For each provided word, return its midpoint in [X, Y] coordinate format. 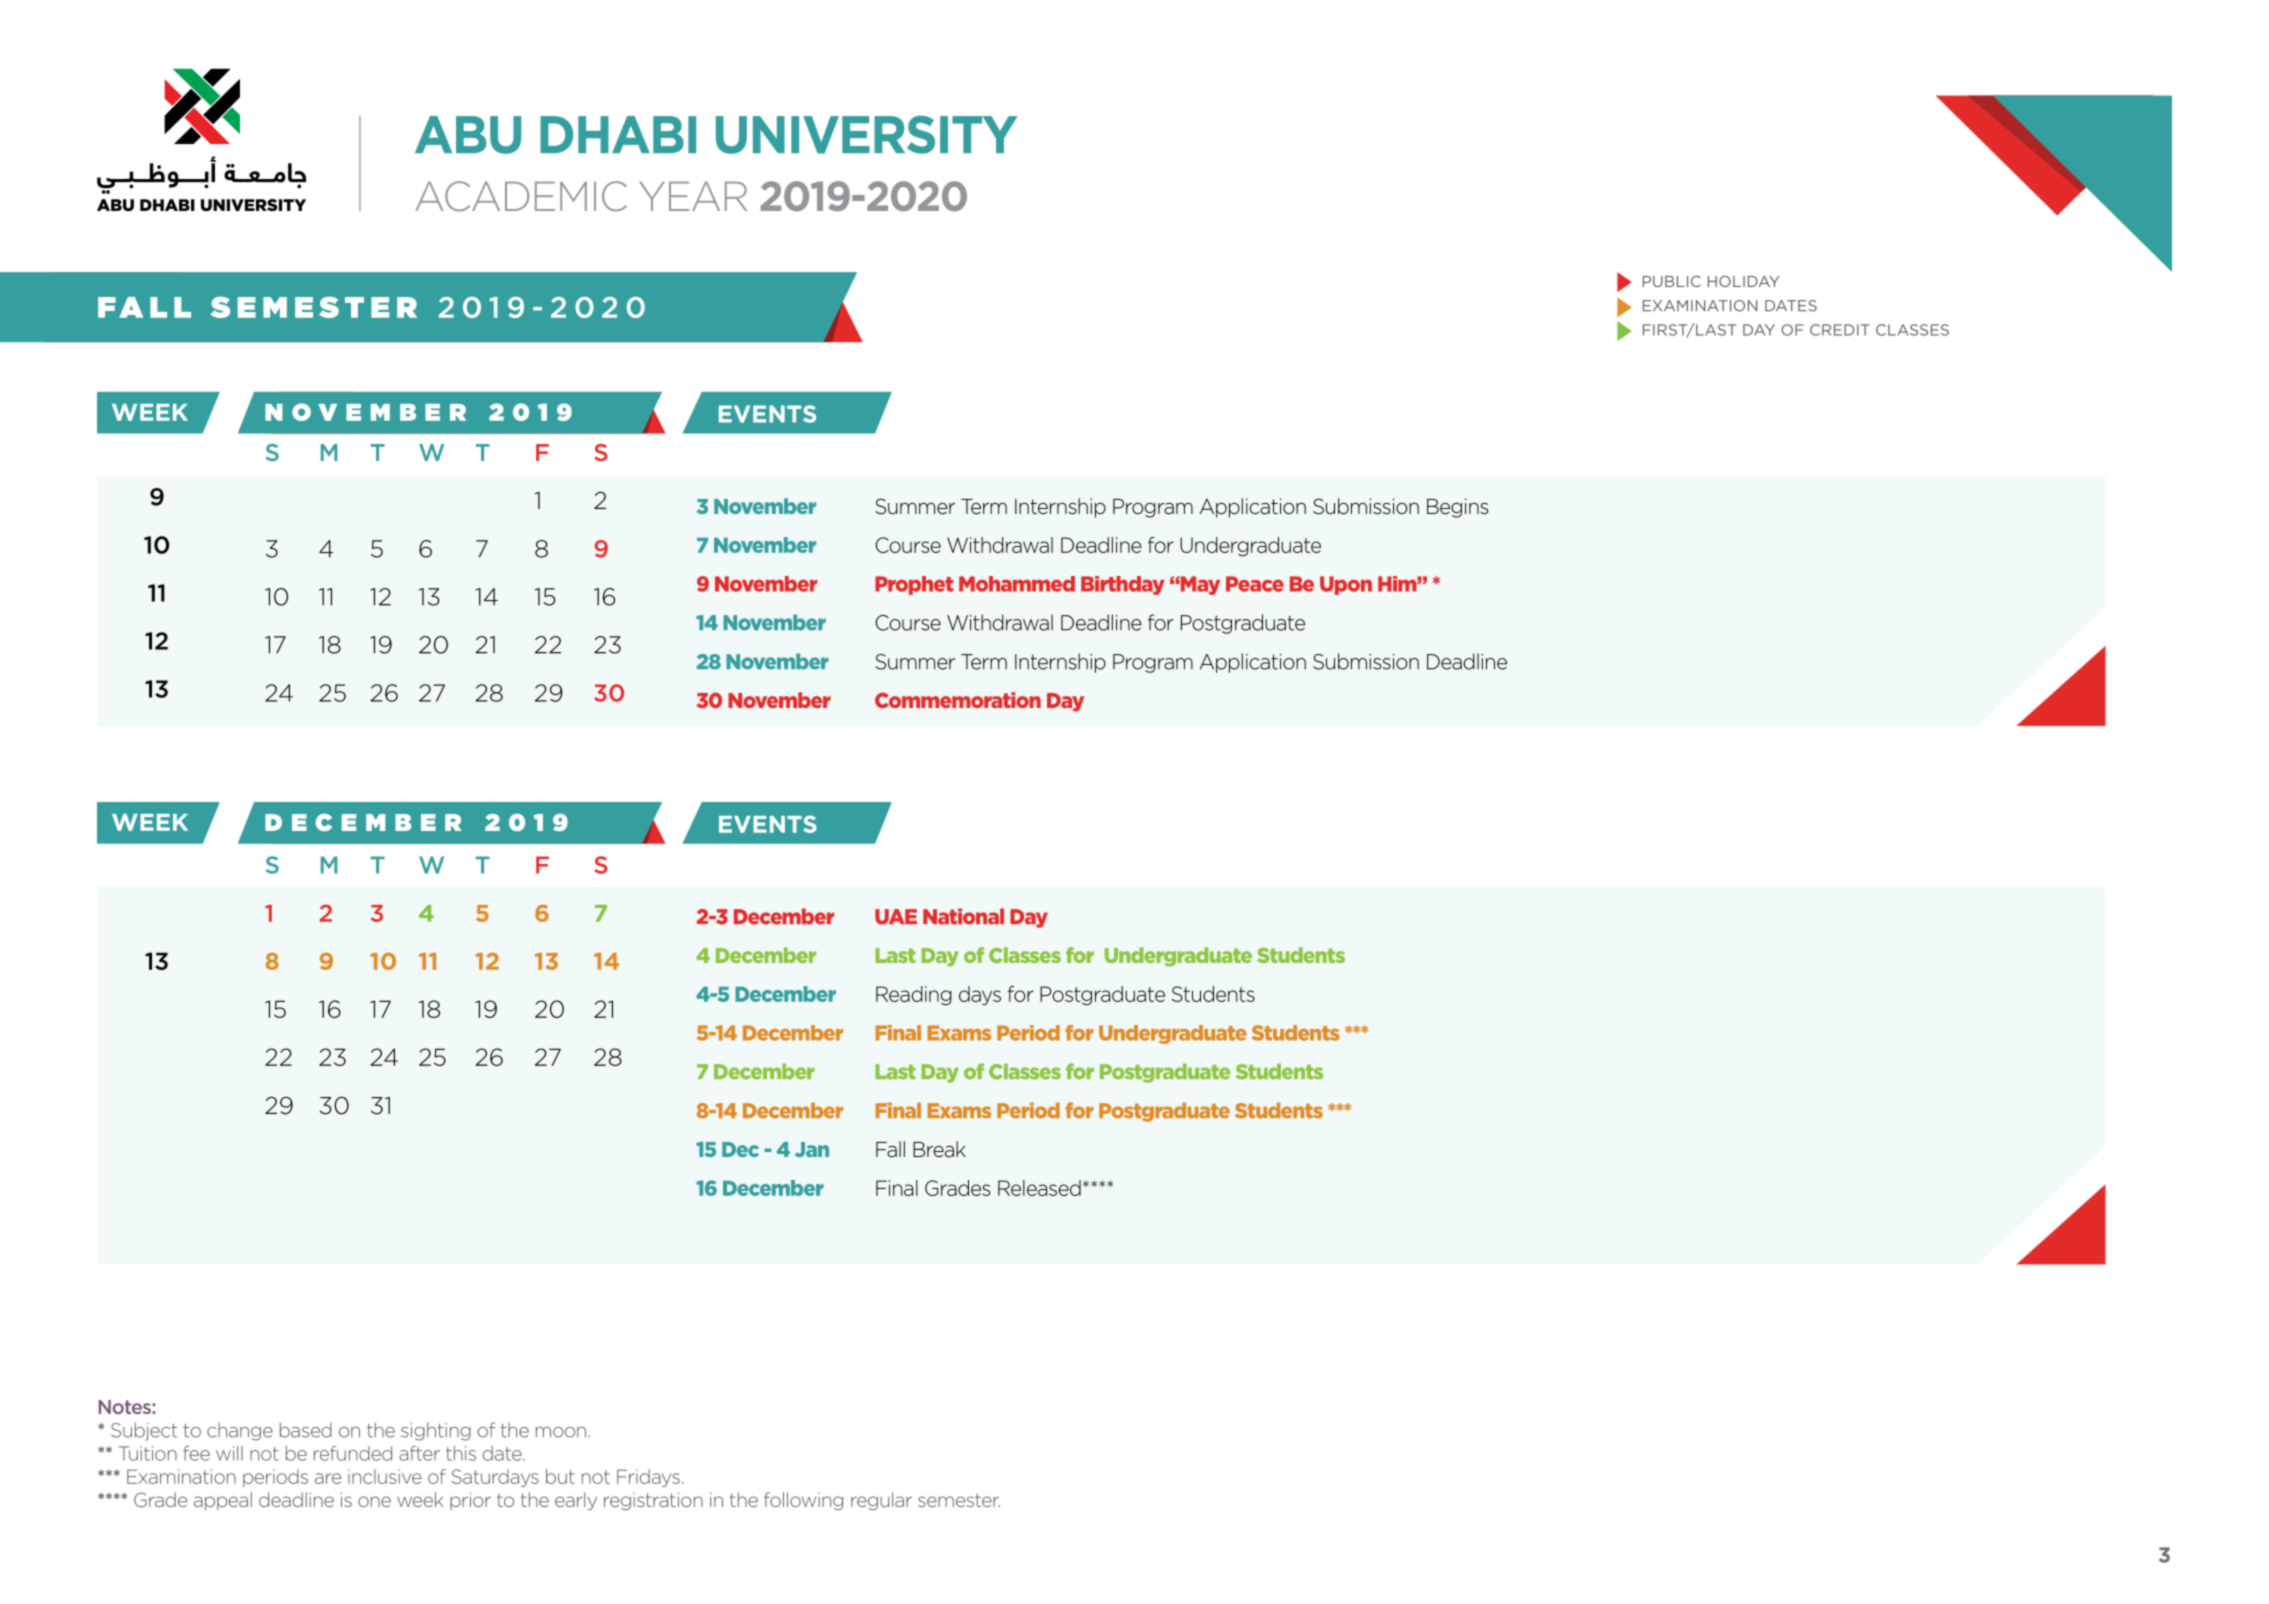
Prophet [914, 585]
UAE [896, 917]
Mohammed [1017, 584]
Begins [1457, 508]
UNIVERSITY [866, 134]
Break [939, 1149]
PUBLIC [1672, 281]
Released [1039, 1188]
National [963, 916]
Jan [812, 1149]
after [419, 1453]
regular [881, 1501]
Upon [1346, 585]
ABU [468, 135]
